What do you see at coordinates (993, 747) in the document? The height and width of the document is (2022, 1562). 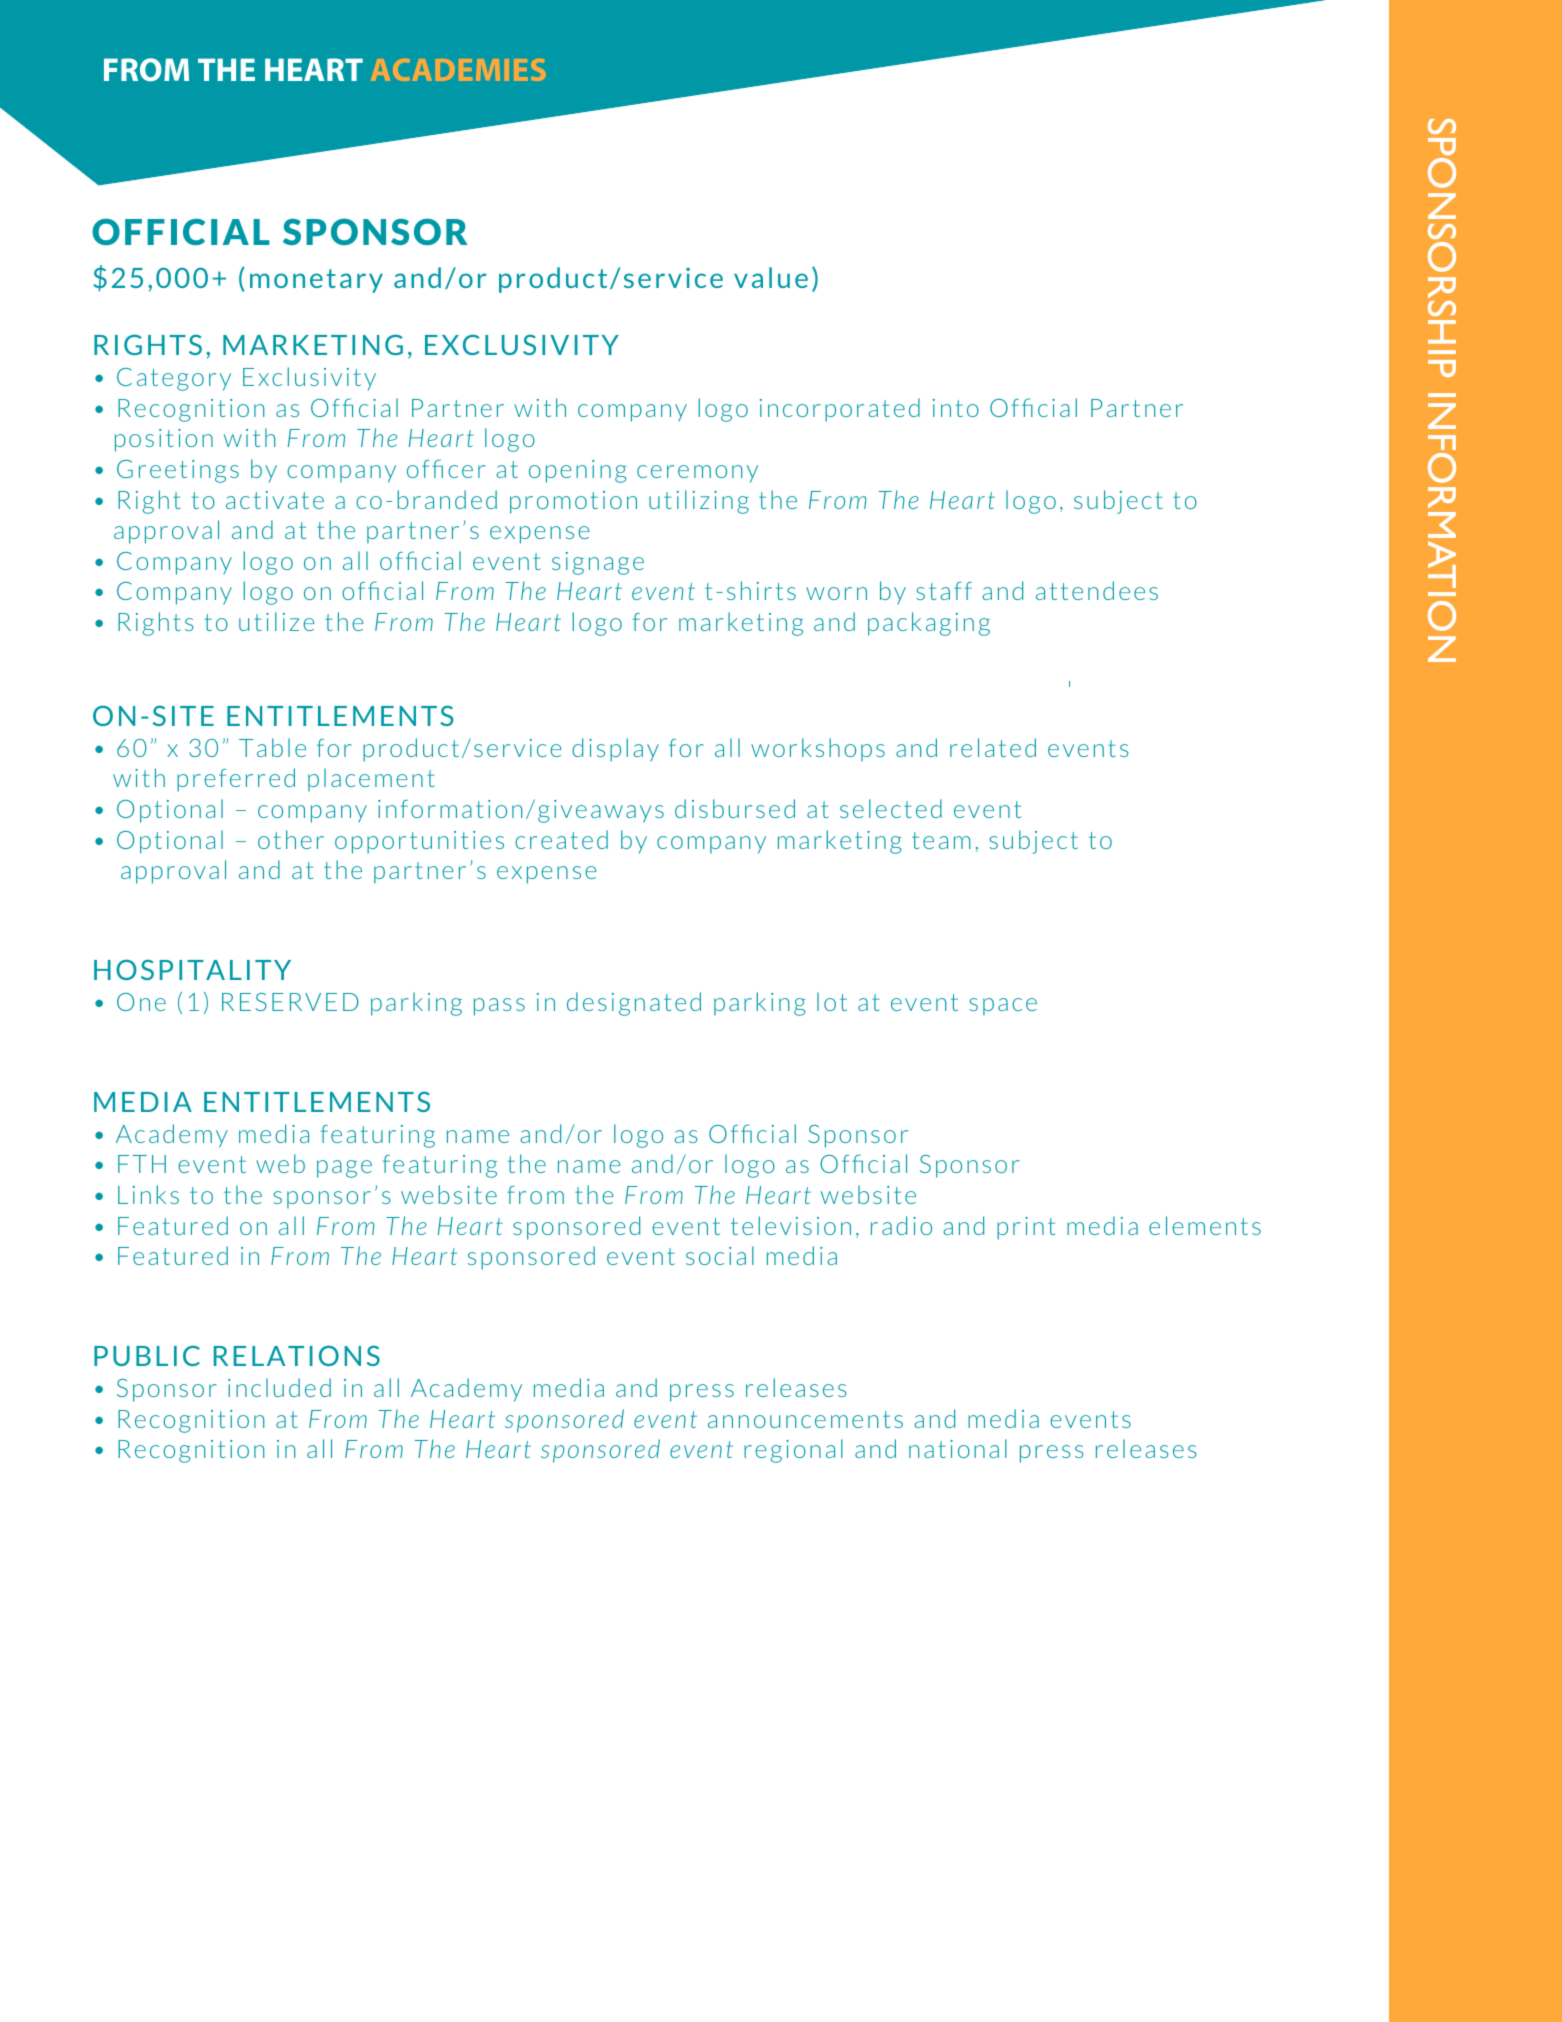 I see `related` at bounding box center [993, 747].
